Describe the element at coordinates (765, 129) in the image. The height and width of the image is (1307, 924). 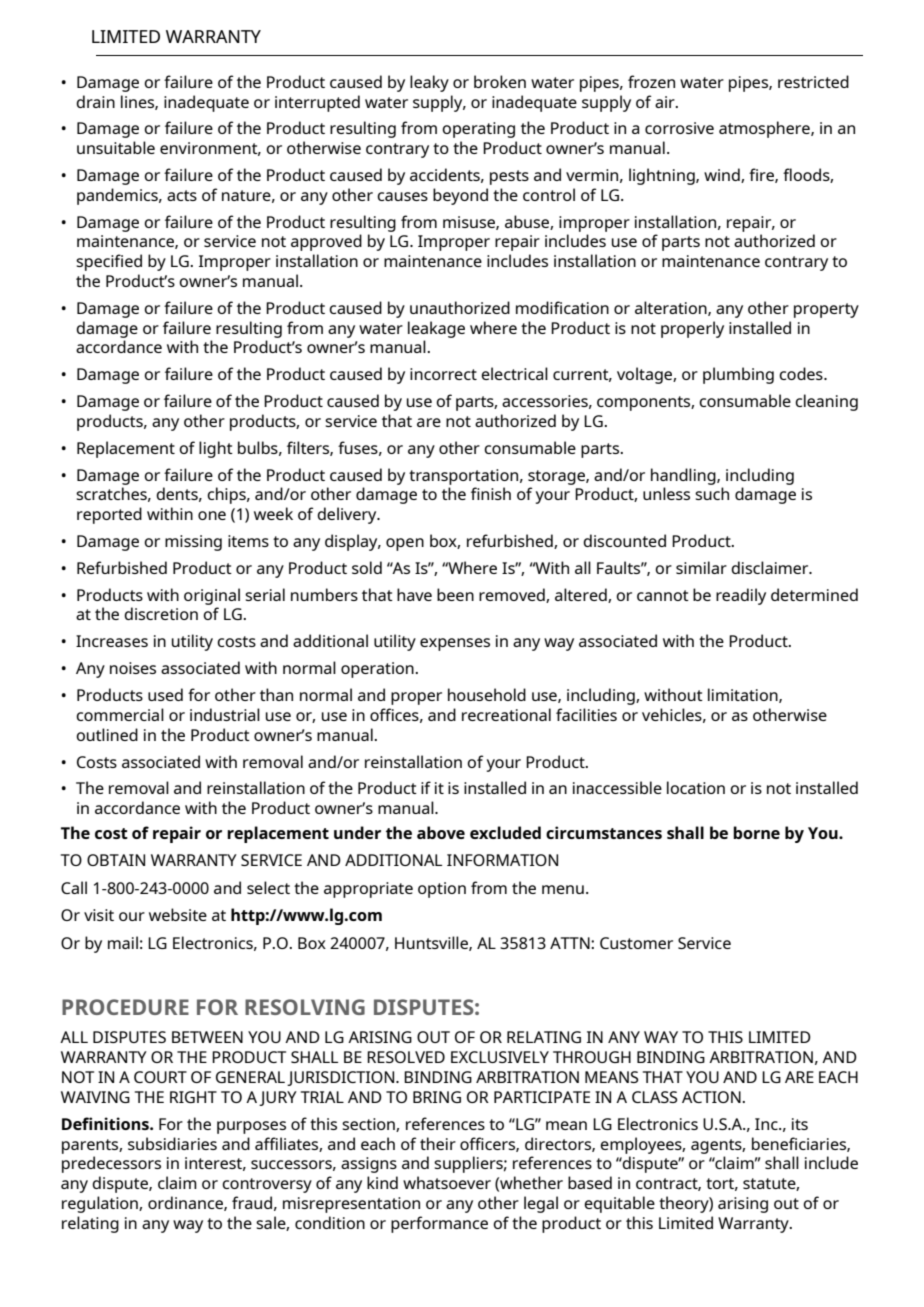
I see `atmosphere` at that location.
